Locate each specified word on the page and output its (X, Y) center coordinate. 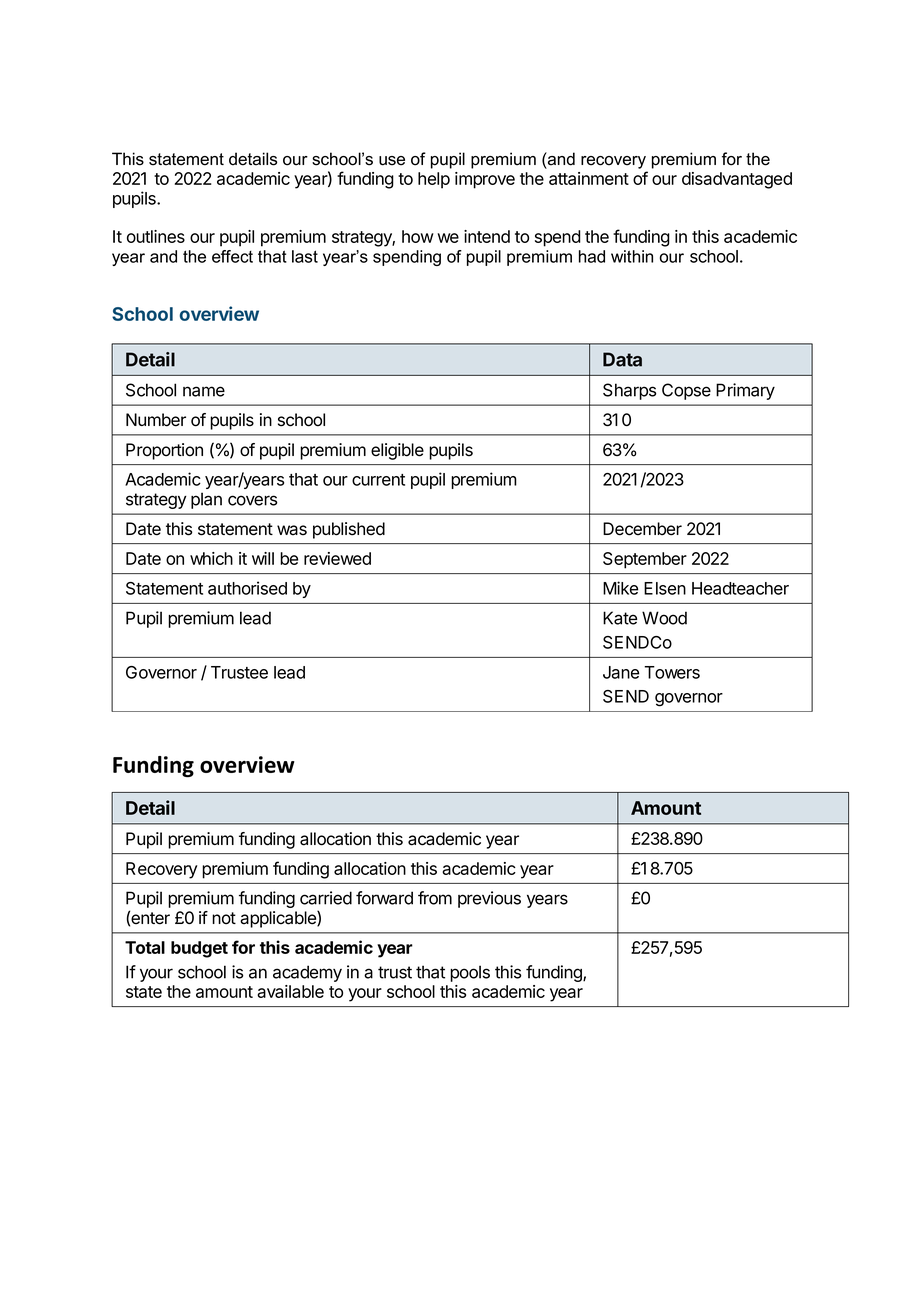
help (434, 180)
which (211, 558)
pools (470, 973)
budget (199, 949)
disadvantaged (737, 180)
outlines (156, 236)
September (645, 560)
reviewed (337, 558)
